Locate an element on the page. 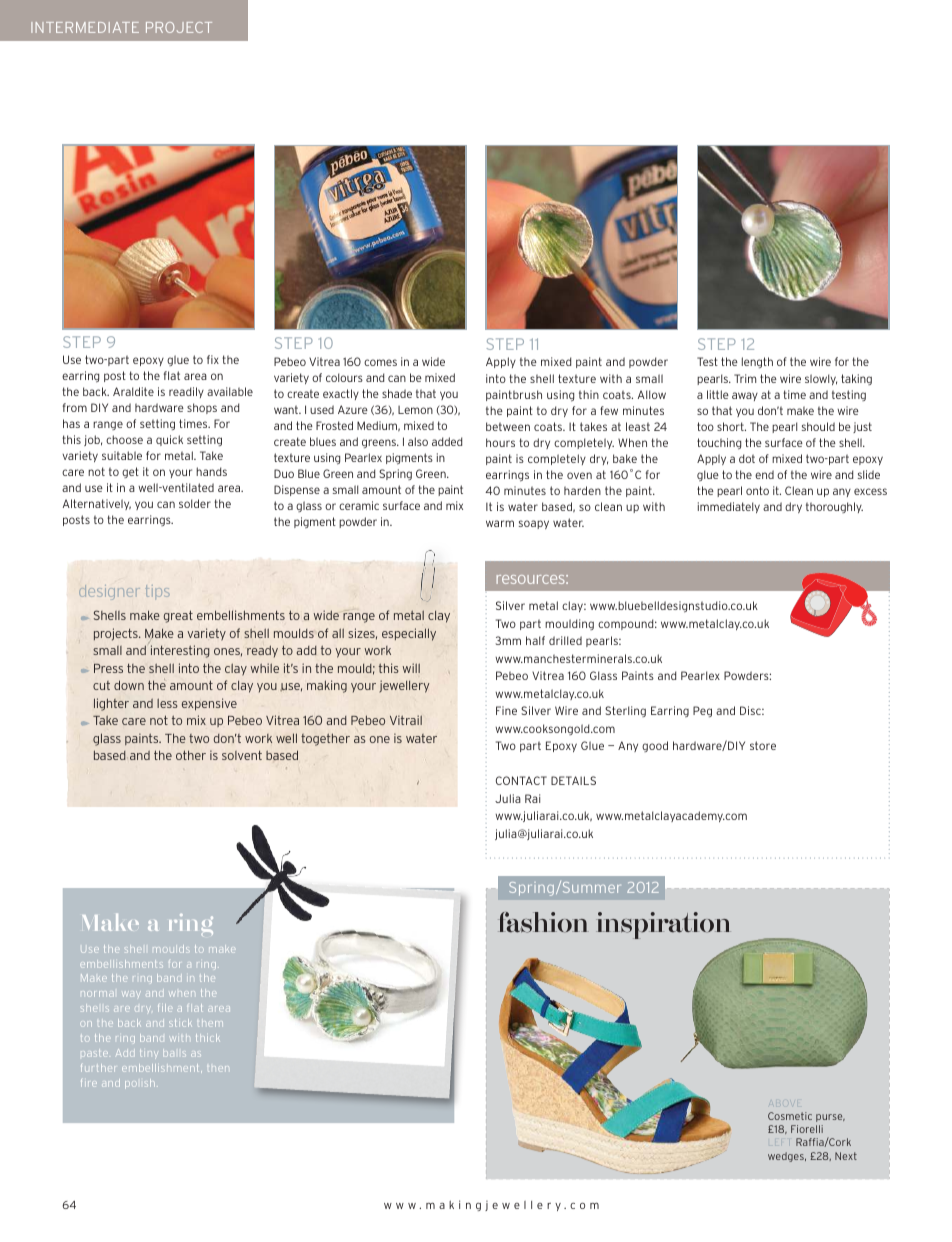  Trim is located at coordinates (745, 378).
